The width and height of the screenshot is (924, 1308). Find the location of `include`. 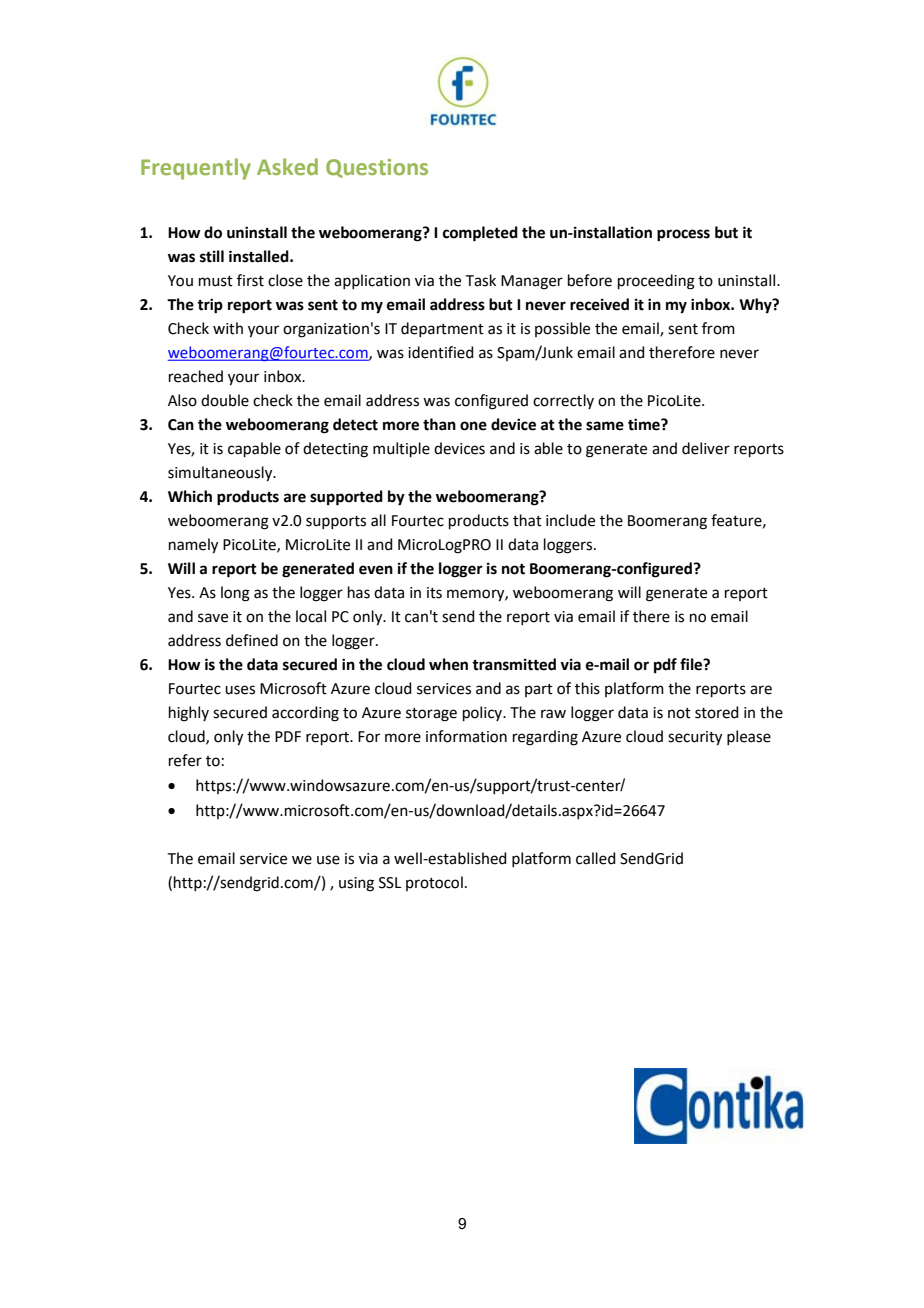

include is located at coordinates (570, 520).
